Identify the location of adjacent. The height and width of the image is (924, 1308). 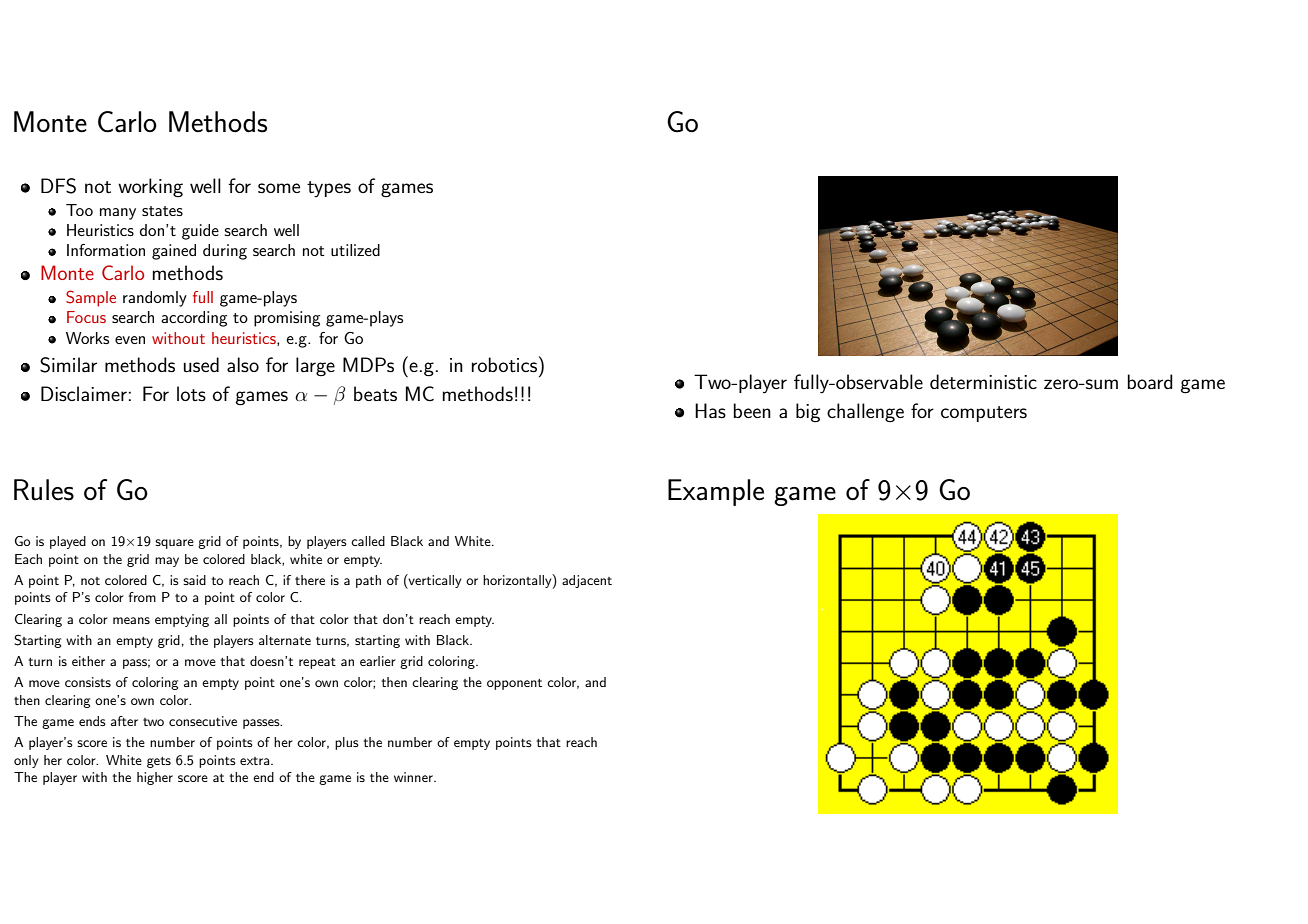
(587, 581).
